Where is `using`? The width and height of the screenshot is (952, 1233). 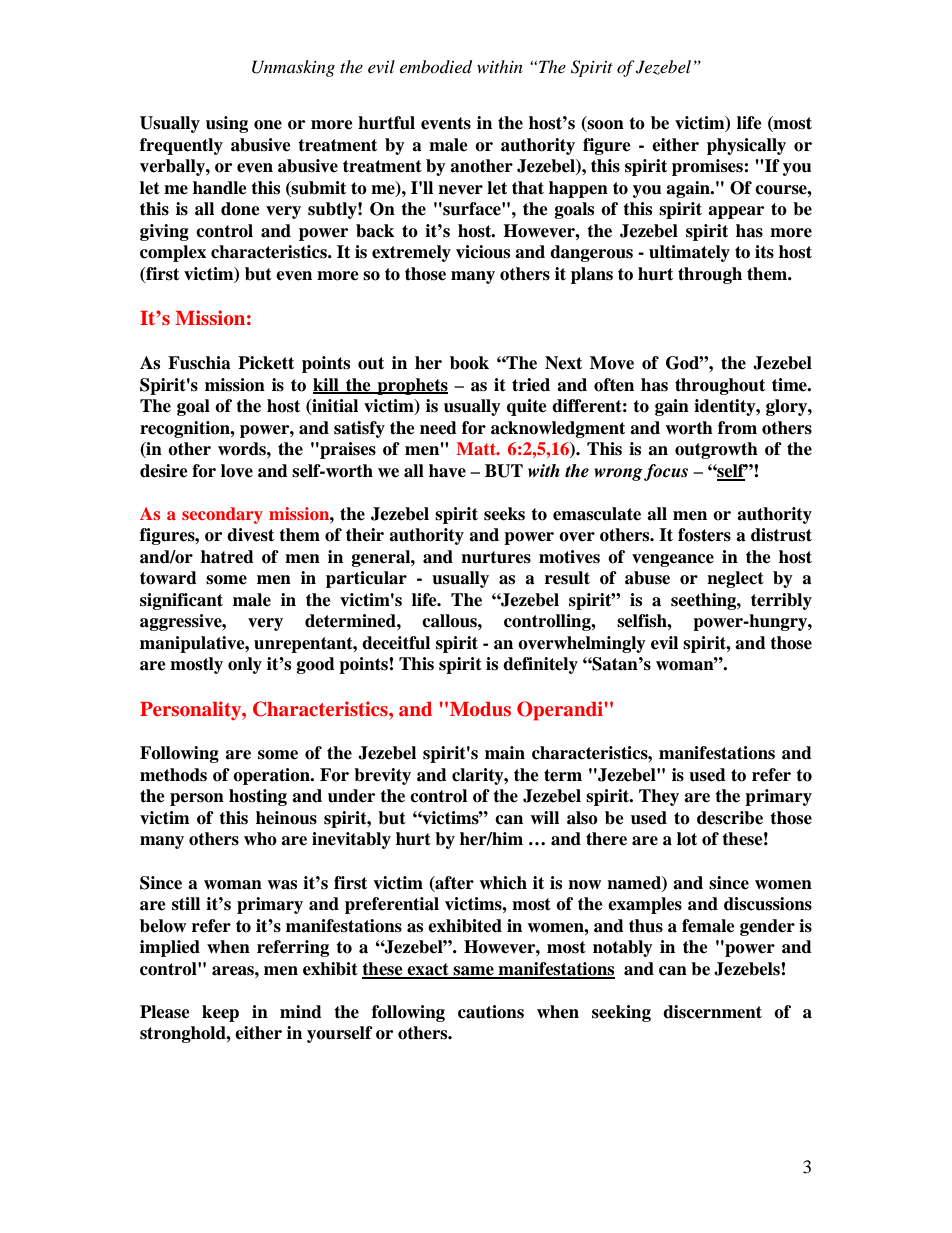 using is located at coordinates (227, 124).
